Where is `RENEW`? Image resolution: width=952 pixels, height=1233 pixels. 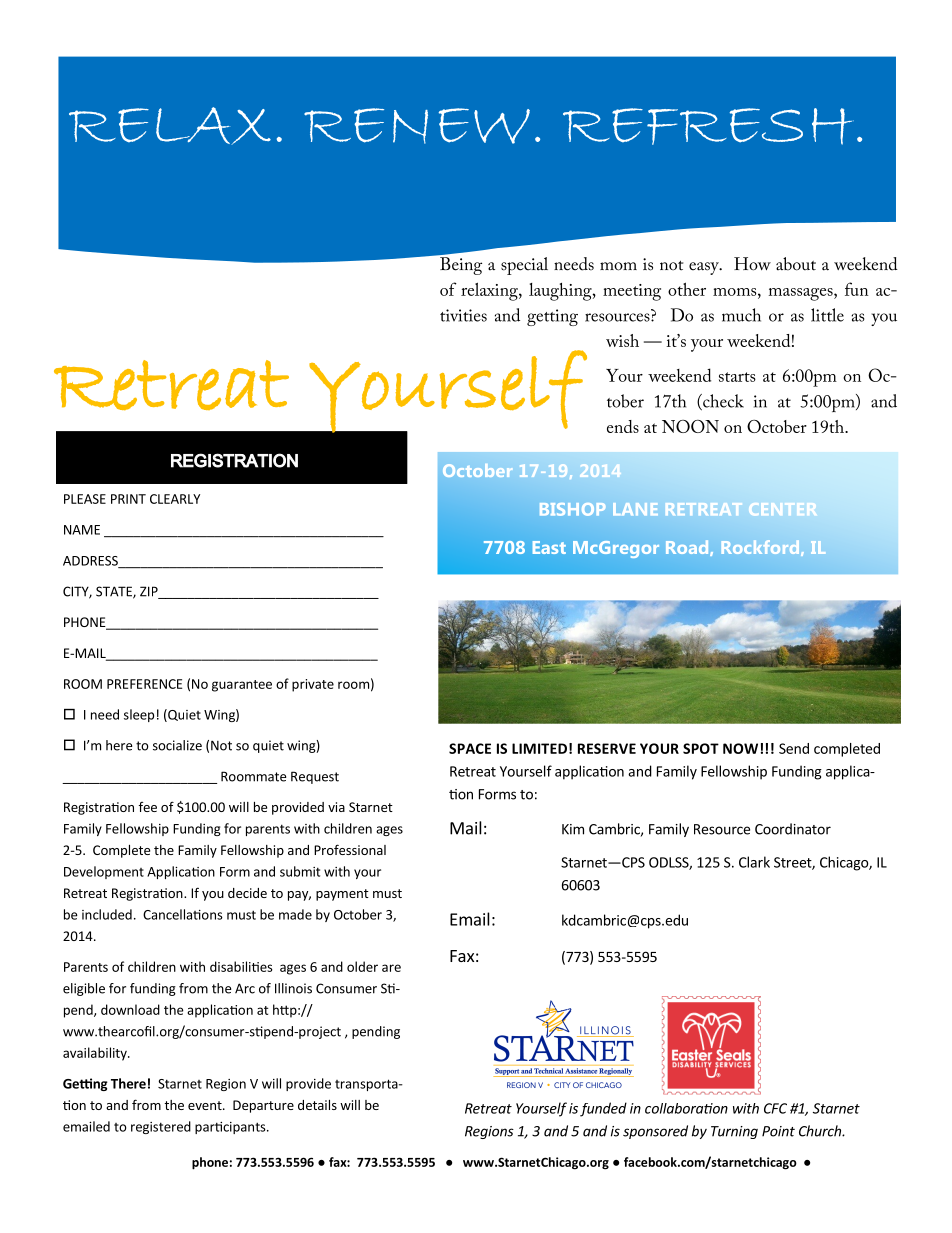 RENEW is located at coordinates (417, 126).
